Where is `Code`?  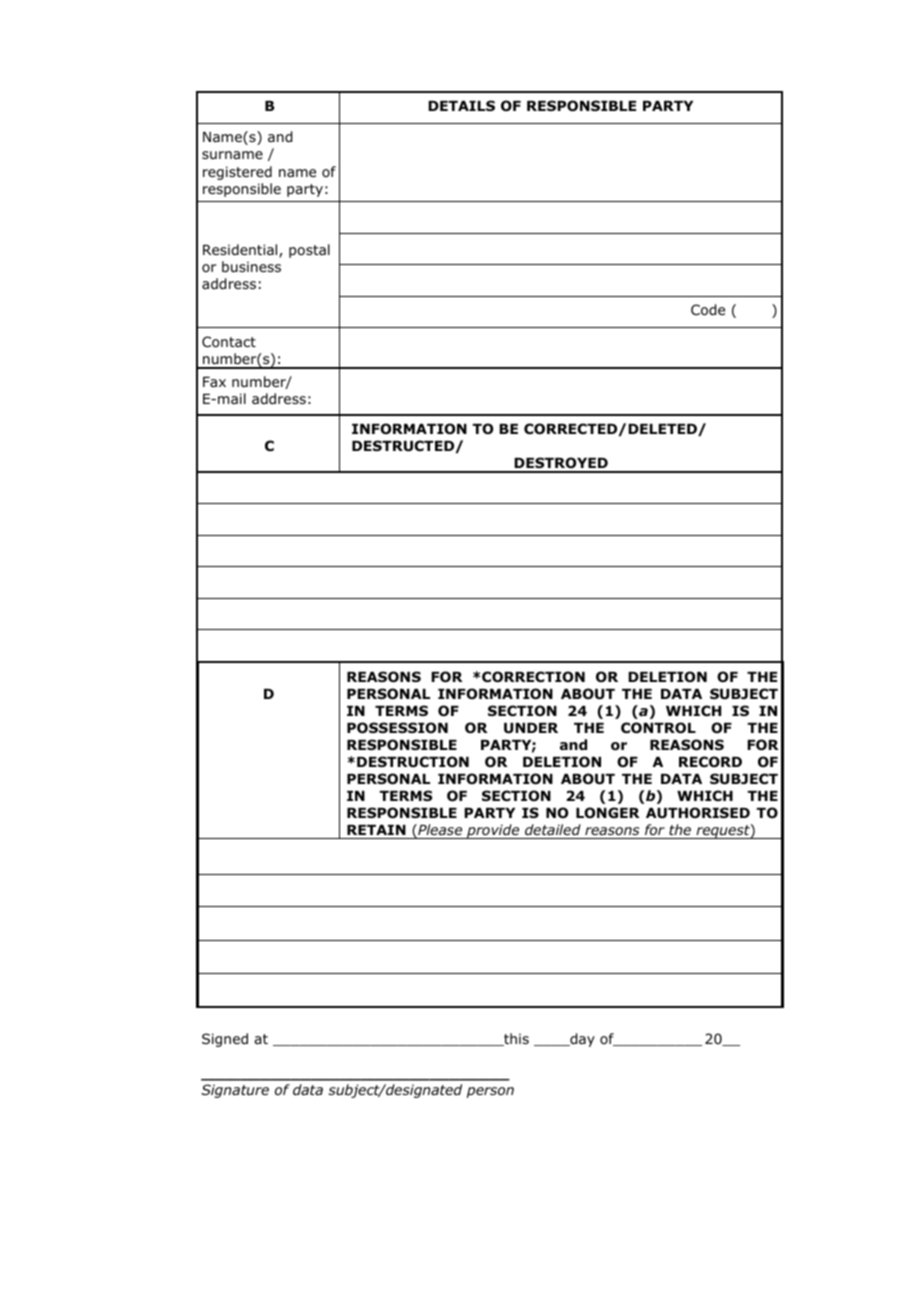
Code is located at coordinates (708, 310).
